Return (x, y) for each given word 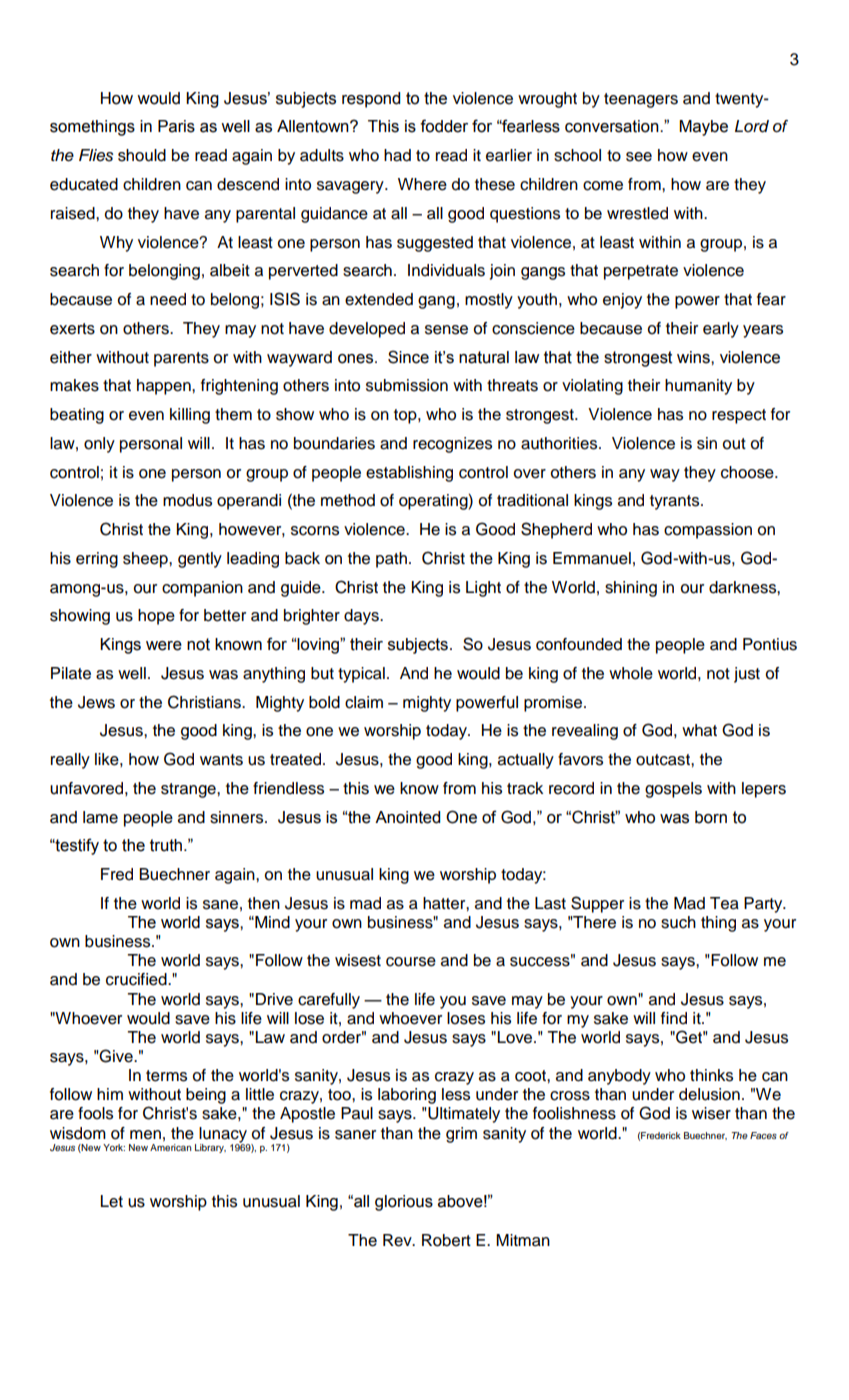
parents (181, 359)
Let (112, 1201)
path (391, 560)
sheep (146, 560)
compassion (708, 531)
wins (694, 357)
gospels (673, 790)
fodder (444, 126)
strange (189, 790)
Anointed (407, 817)
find (674, 1018)
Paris (176, 126)
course (411, 962)
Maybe (703, 128)
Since (408, 357)
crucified (137, 979)
